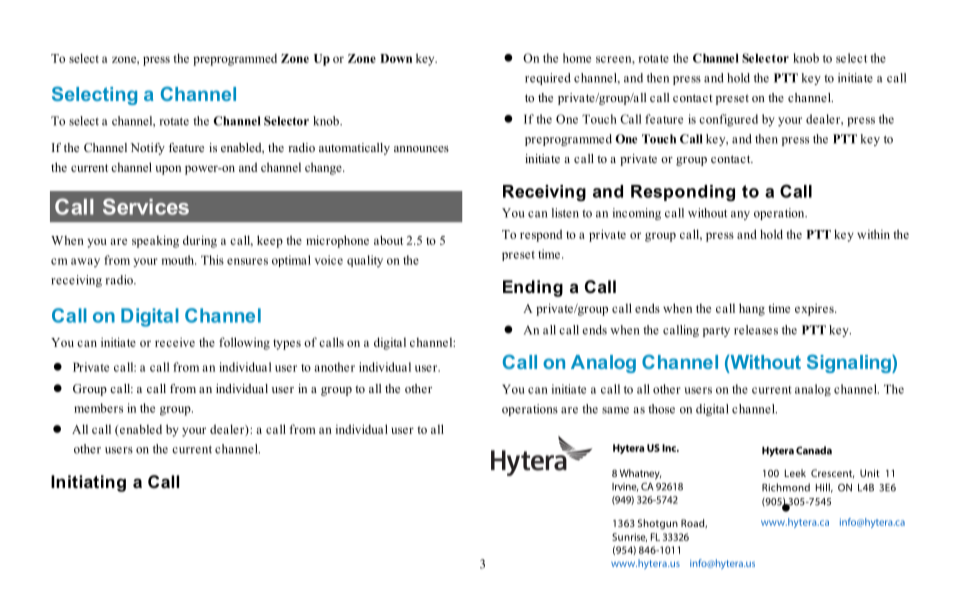  What do you see at coordinates (388, 240) in the page?
I see `about` at bounding box center [388, 240].
